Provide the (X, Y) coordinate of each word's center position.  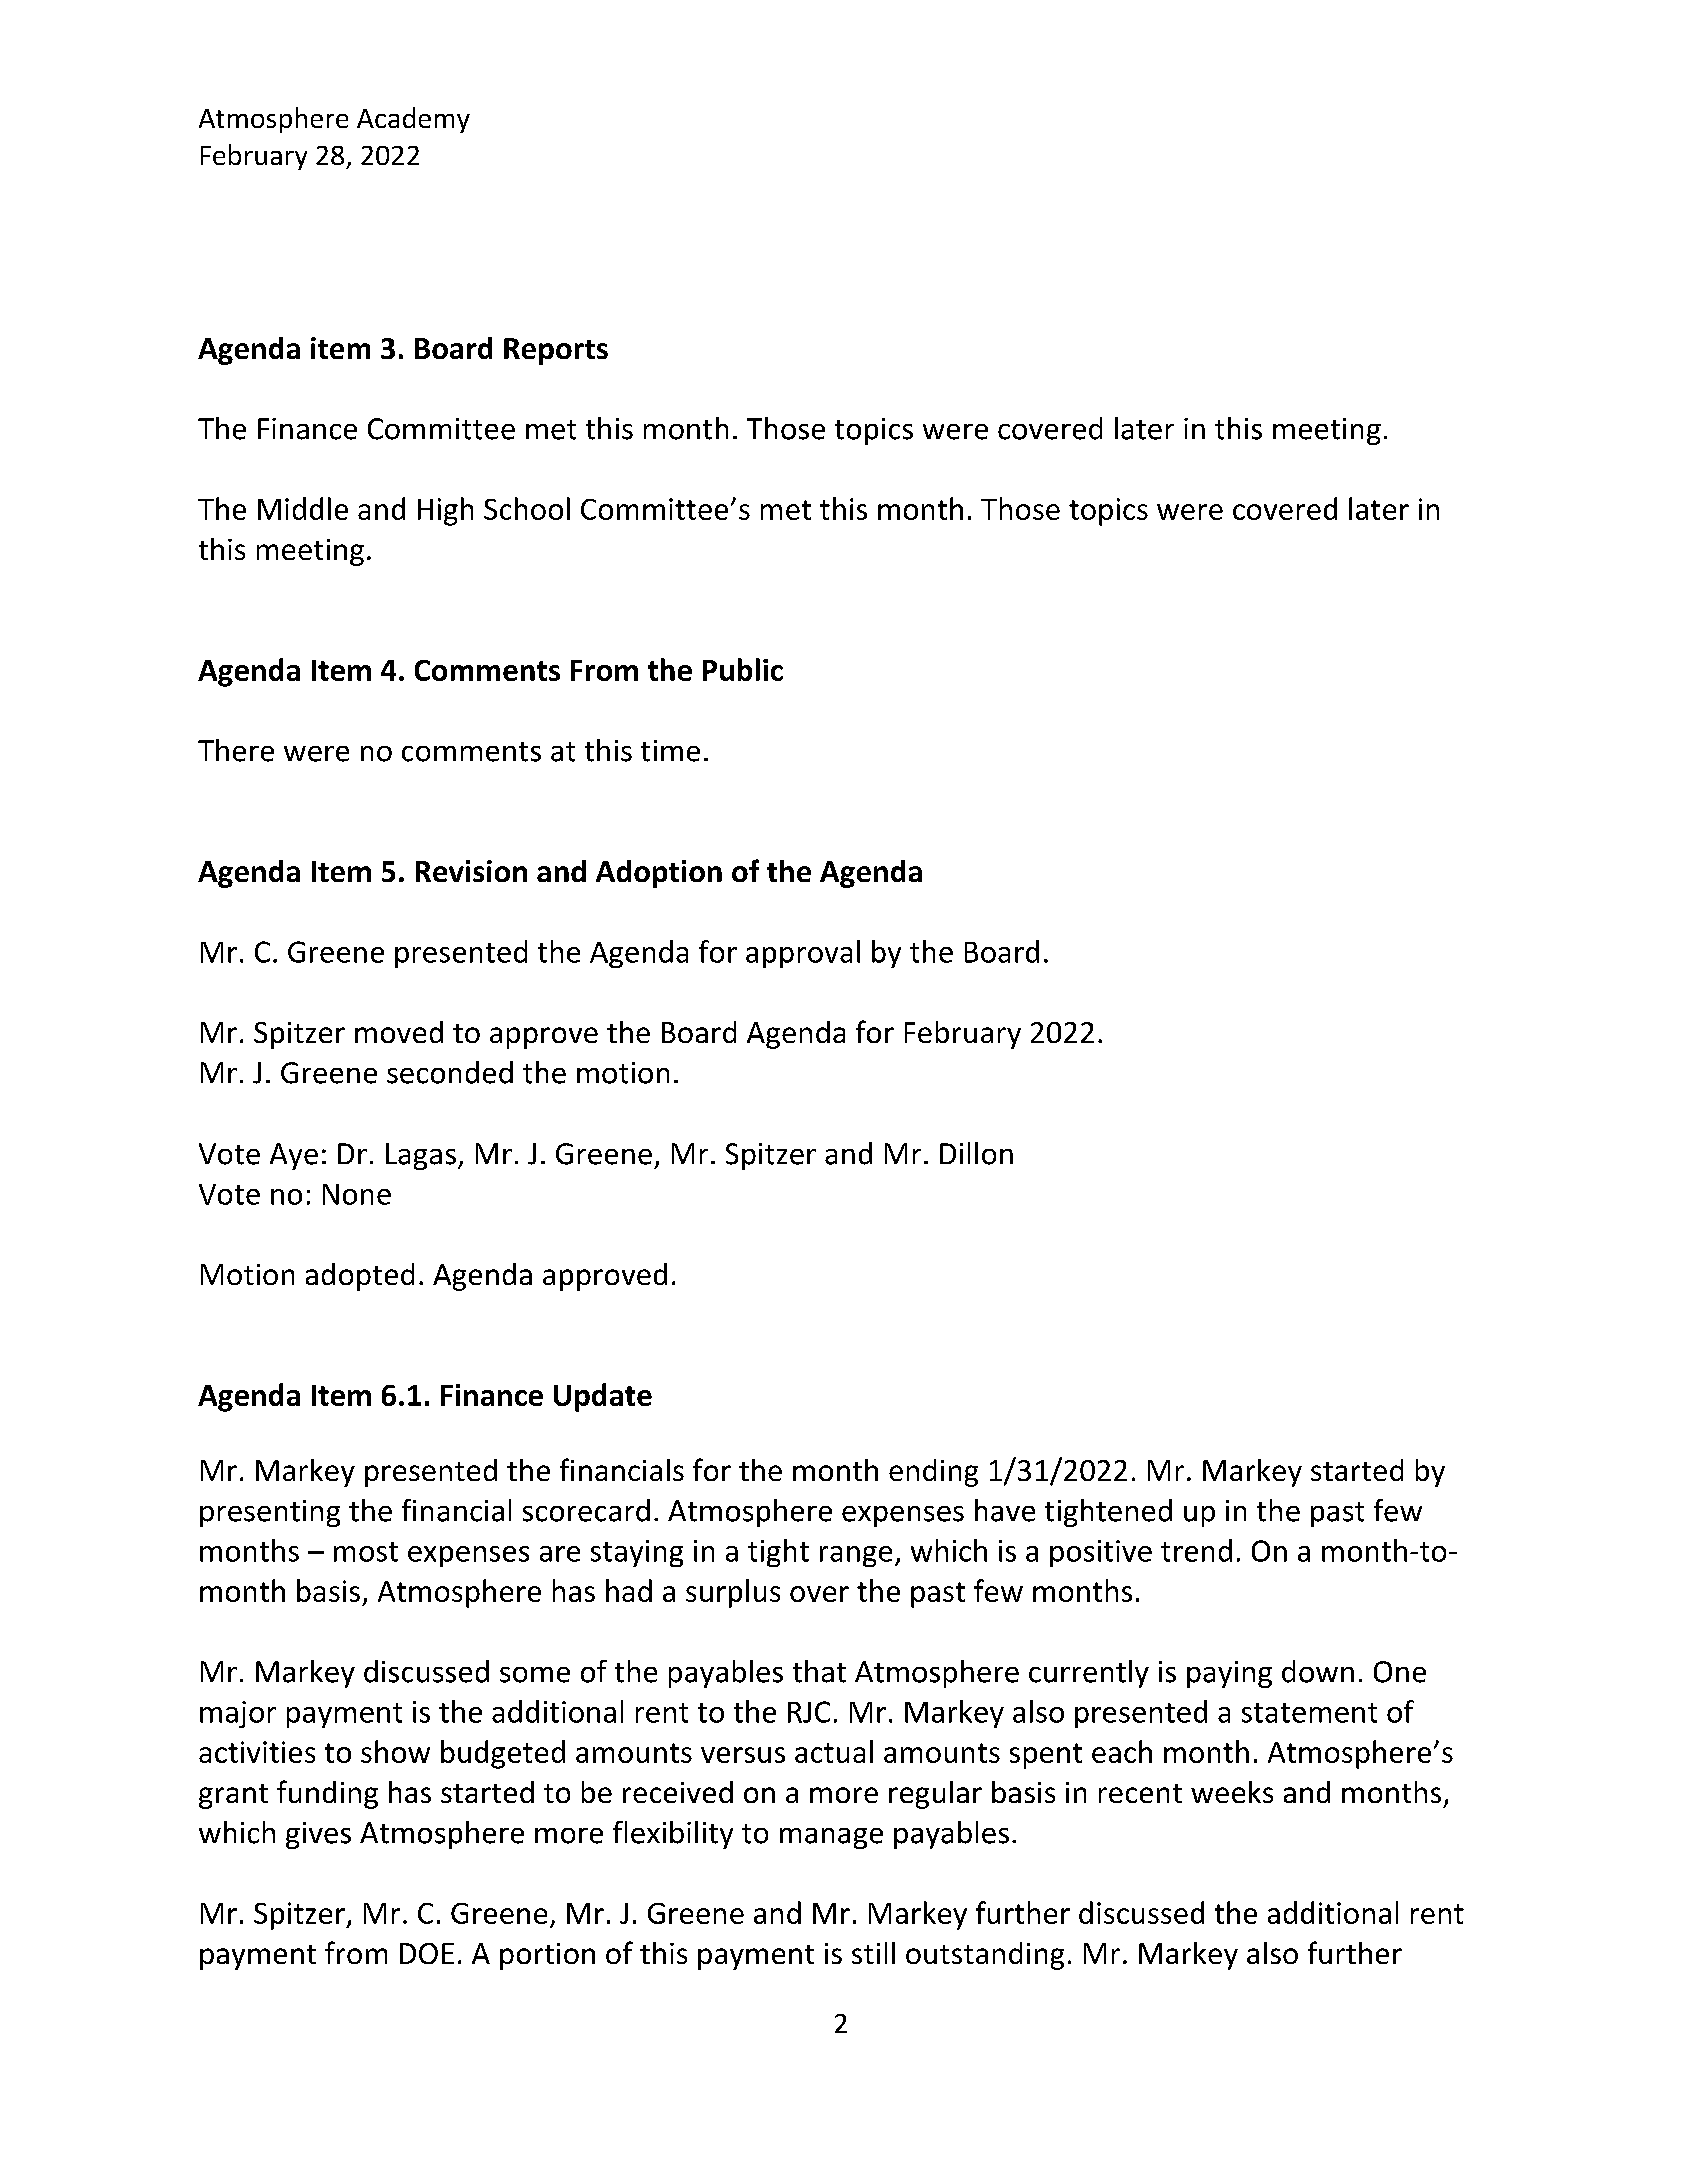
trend (1196, 1550)
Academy (413, 120)
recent (1140, 1793)
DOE (427, 1953)
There (236, 750)
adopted (360, 1277)
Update (603, 1397)
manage (831, 1838)
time (670, 751)
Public (743, 669)
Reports (556, 351)
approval (803, 954)
